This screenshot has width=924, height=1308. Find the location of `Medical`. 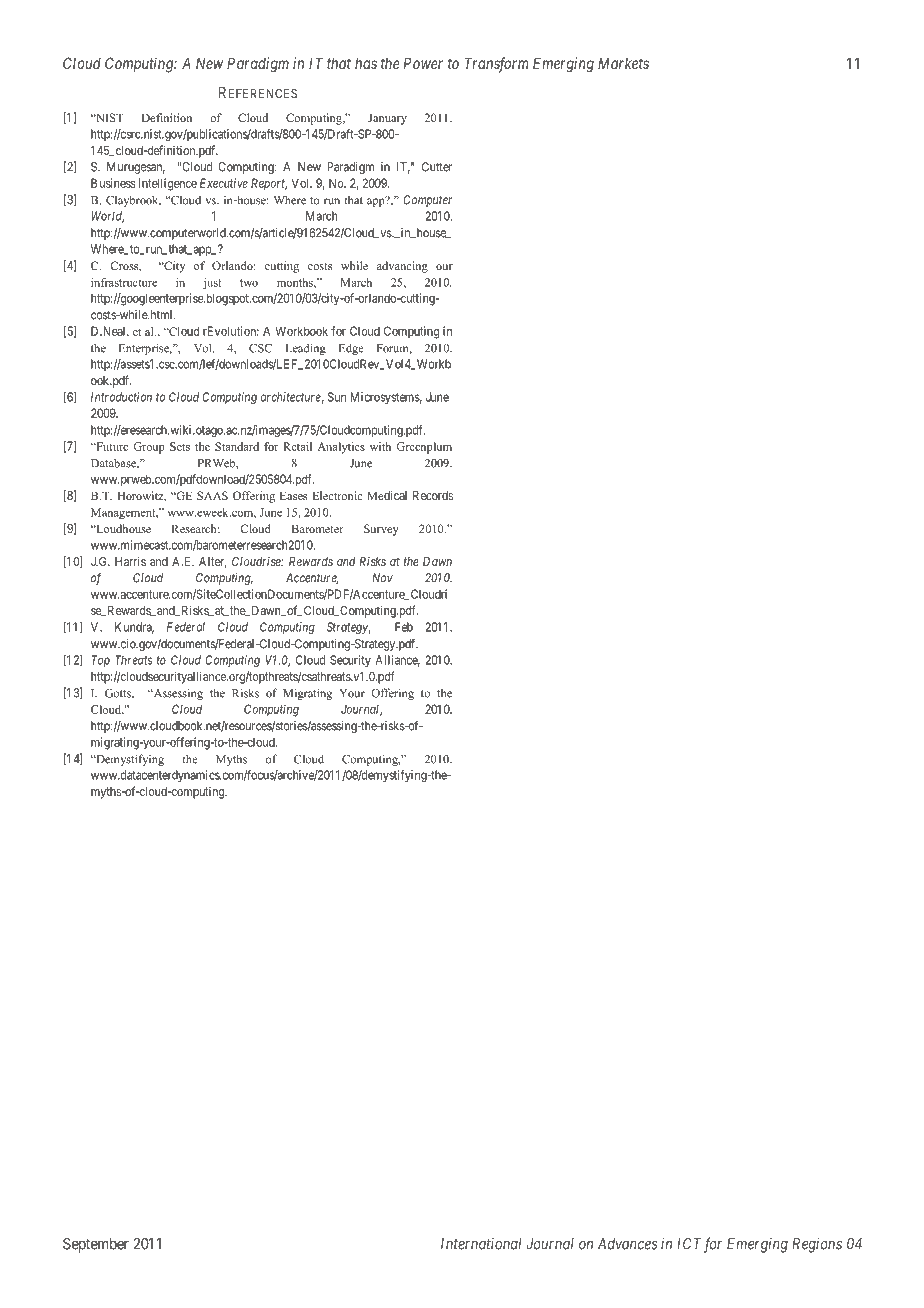

Medical is located at coordinates (387, 495).
